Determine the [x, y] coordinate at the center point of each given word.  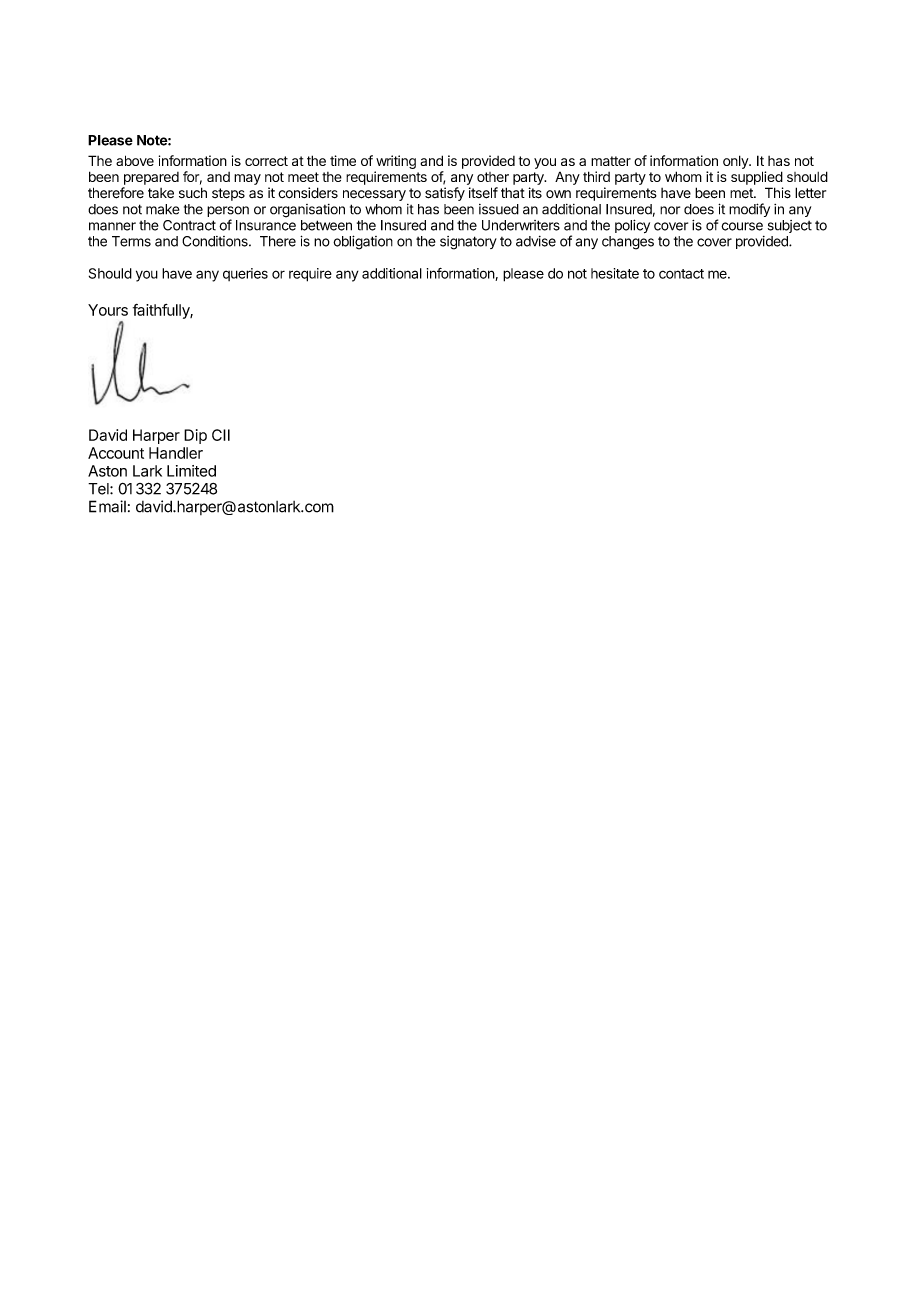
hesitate [615, 273]
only [736, 162]
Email [107, 506]
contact [681, 274]
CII [221, 435]
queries [245, 274]
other [493, 177]
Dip [195, 436]
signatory [468, 243]
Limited [191, 471]
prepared [151, 178]
